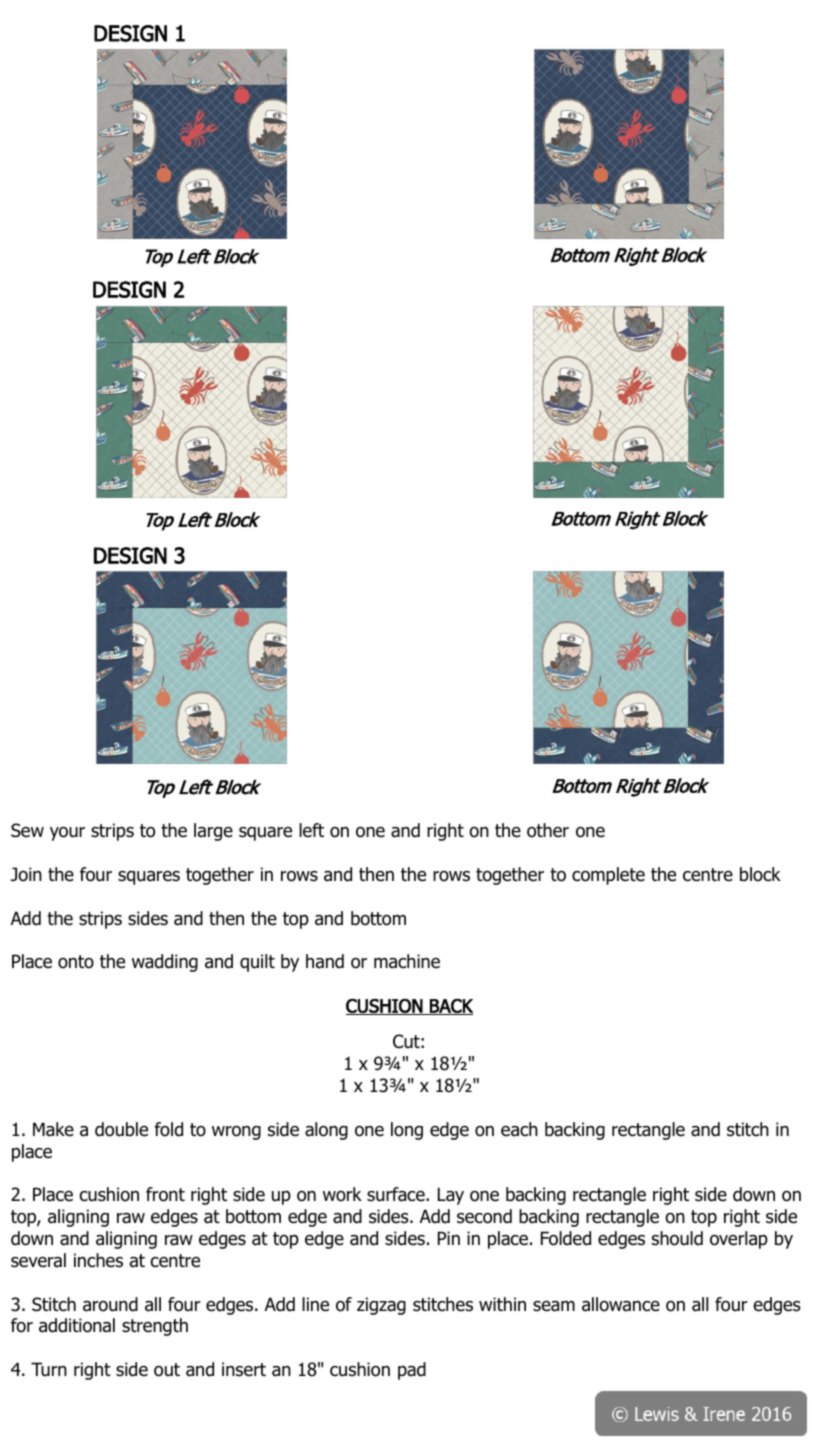  Describe the element at coordinates (519, 1129) in the page. I see `each` at that location.
